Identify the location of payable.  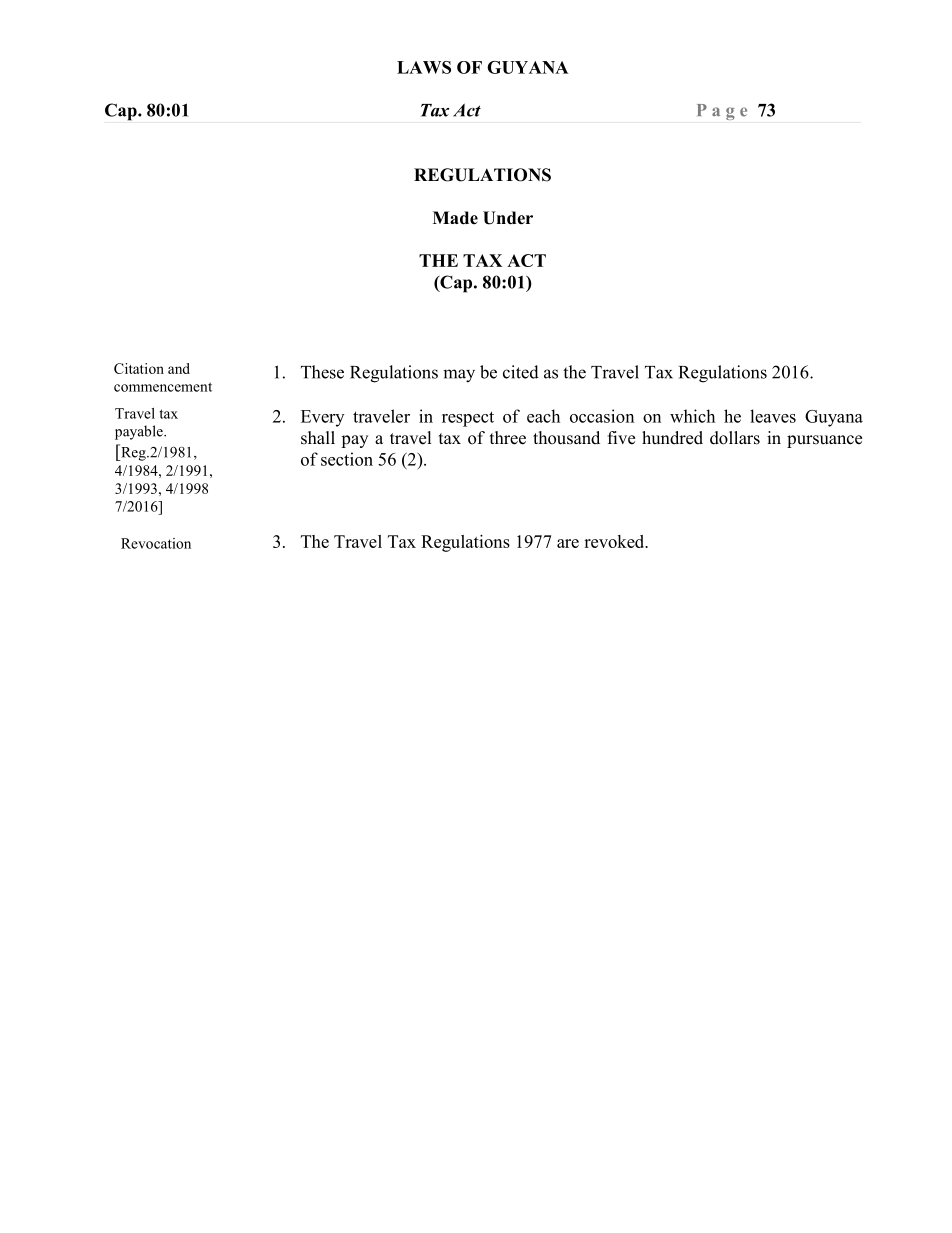
(140, 432).
